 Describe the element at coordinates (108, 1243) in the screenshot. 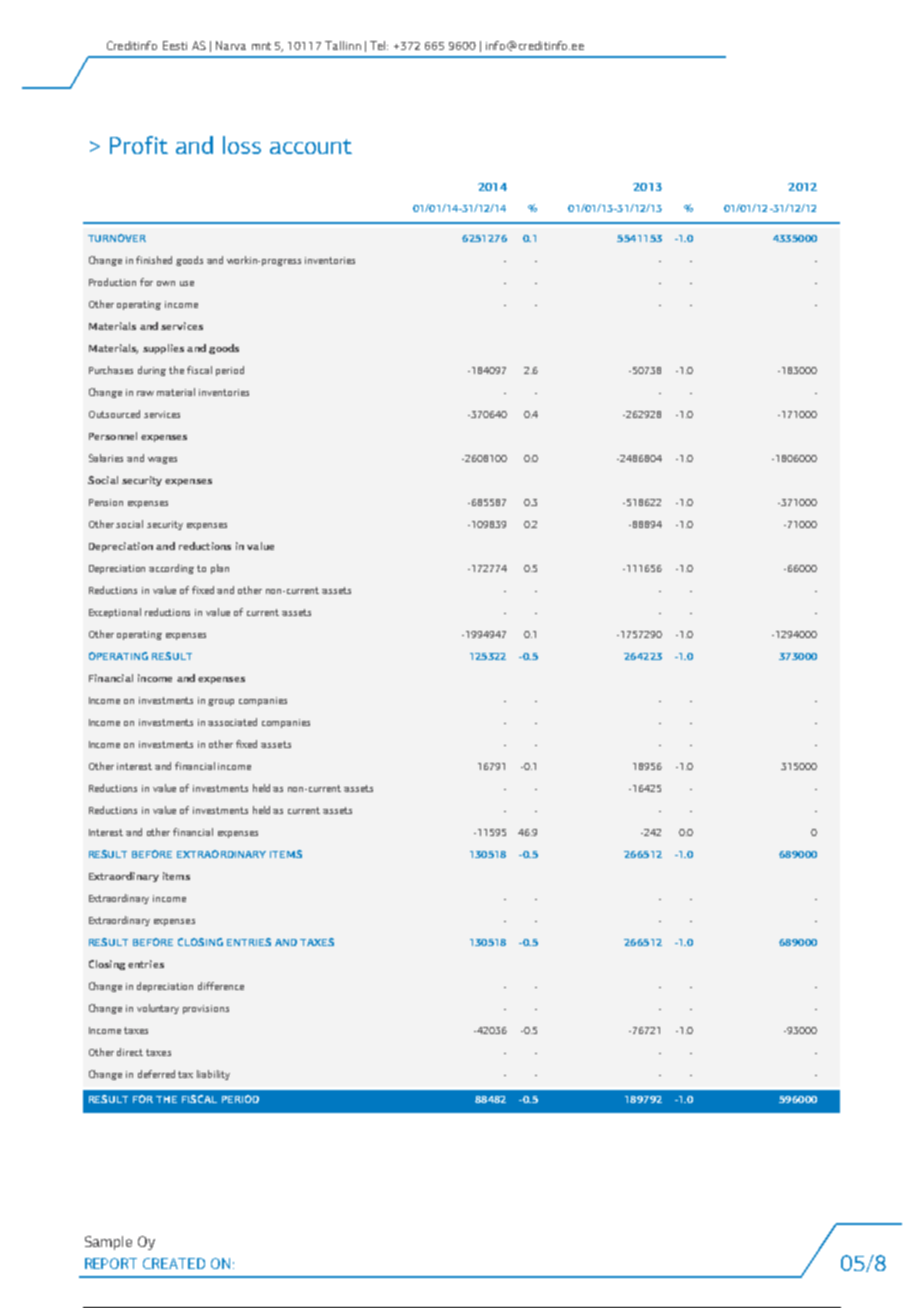

I see `Sample` at that location.
